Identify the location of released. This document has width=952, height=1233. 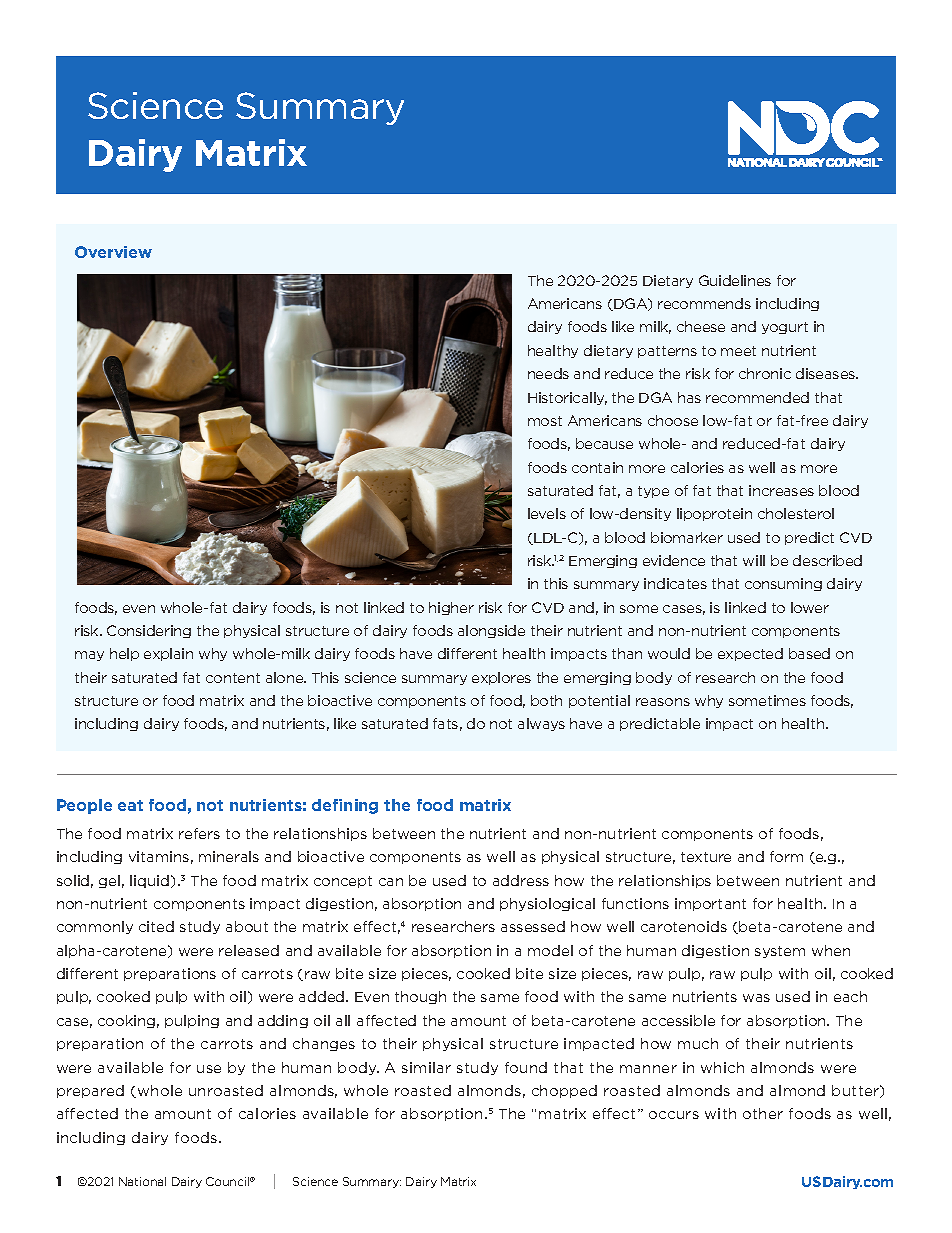
(249, 950).
